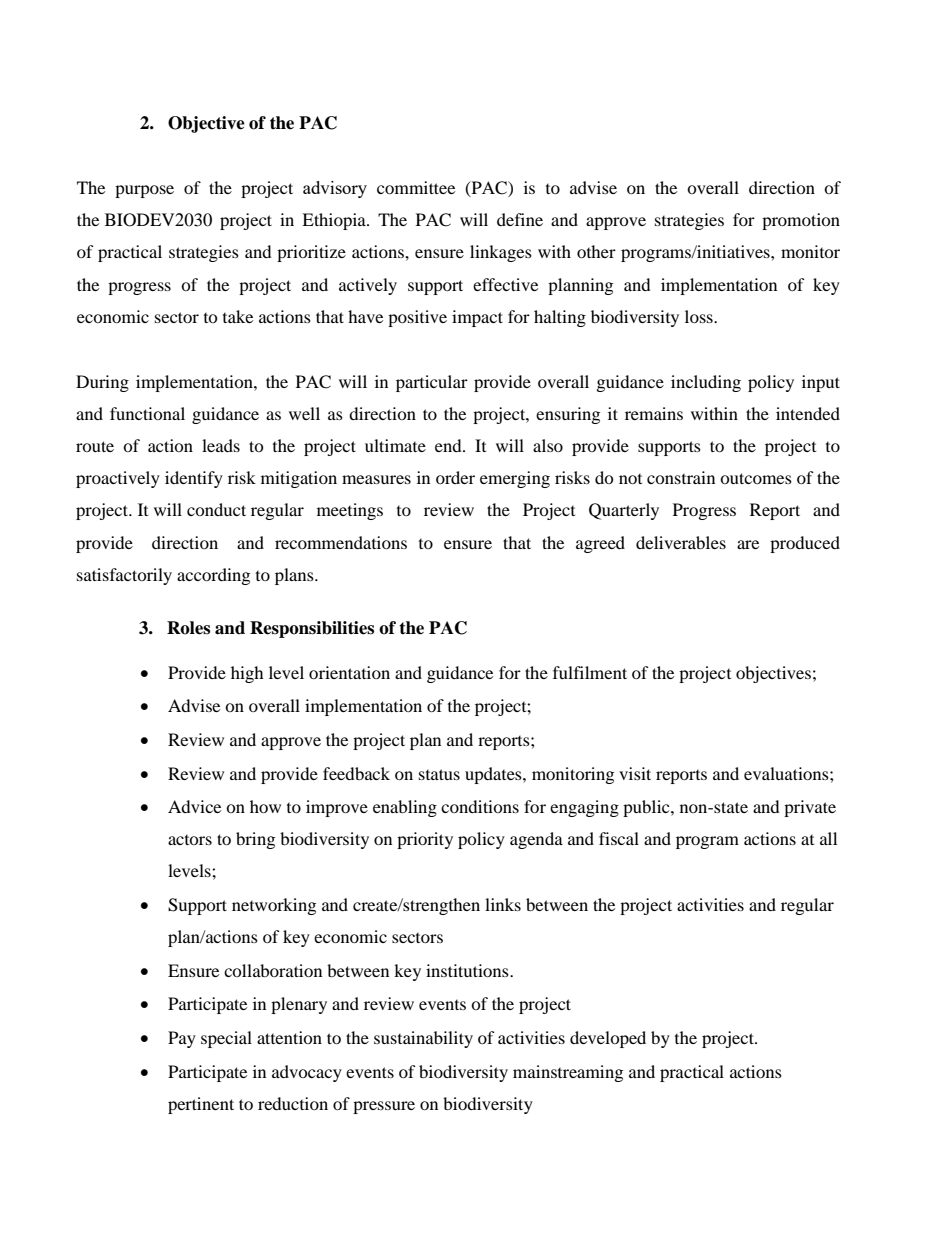 The height and width of the screenshot is (1233, 952). I want to click on conduct, so click(216, 509).
